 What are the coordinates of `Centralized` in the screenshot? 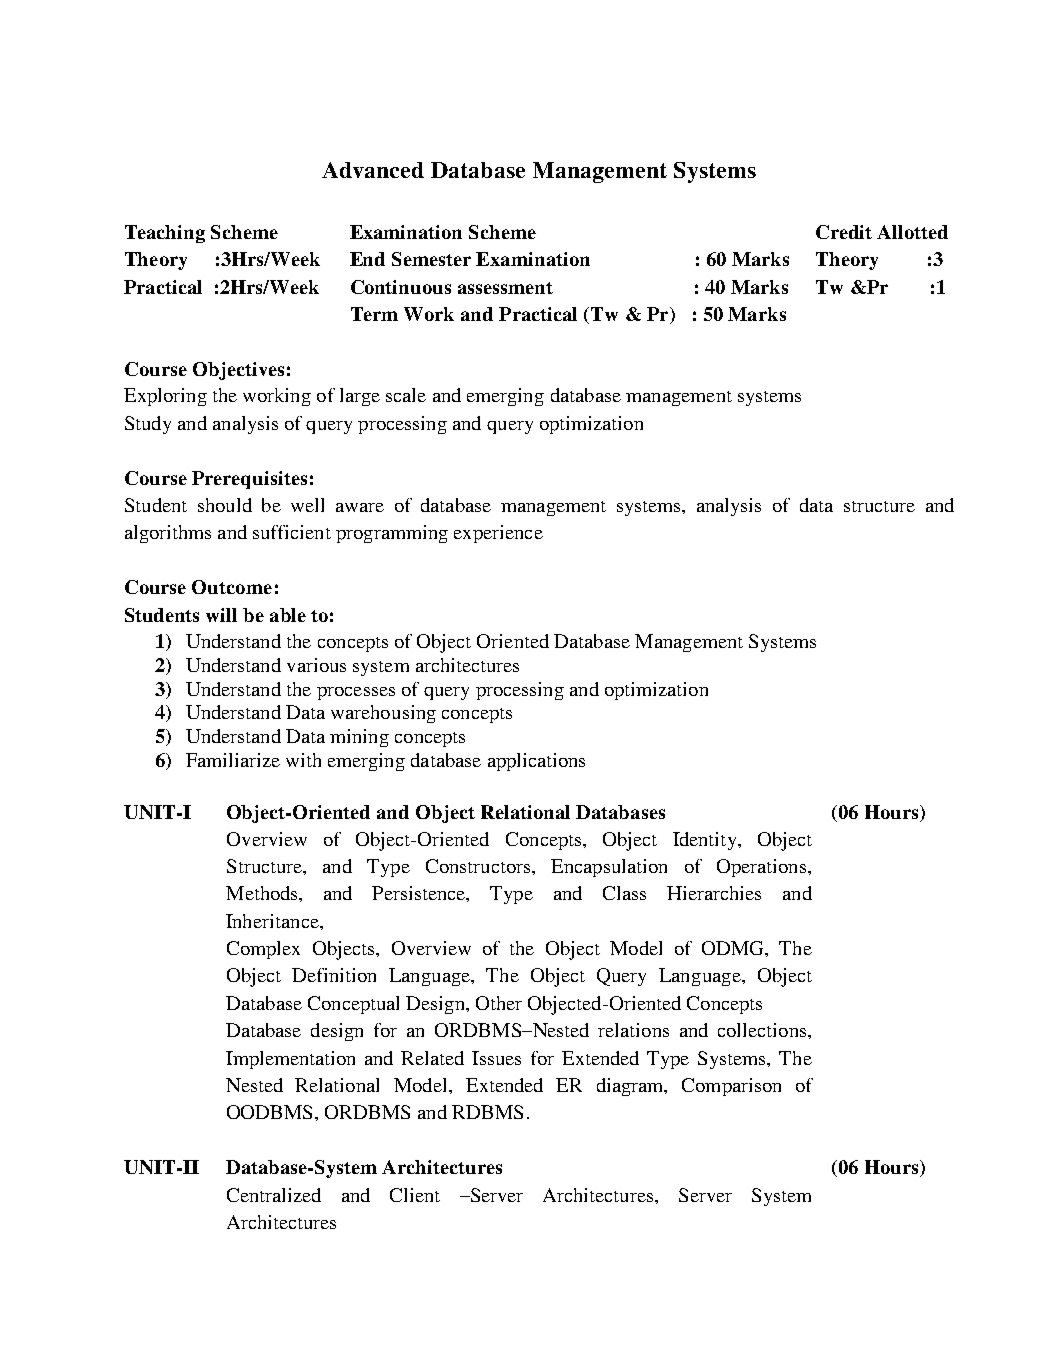 It's located at (274, 1195).
